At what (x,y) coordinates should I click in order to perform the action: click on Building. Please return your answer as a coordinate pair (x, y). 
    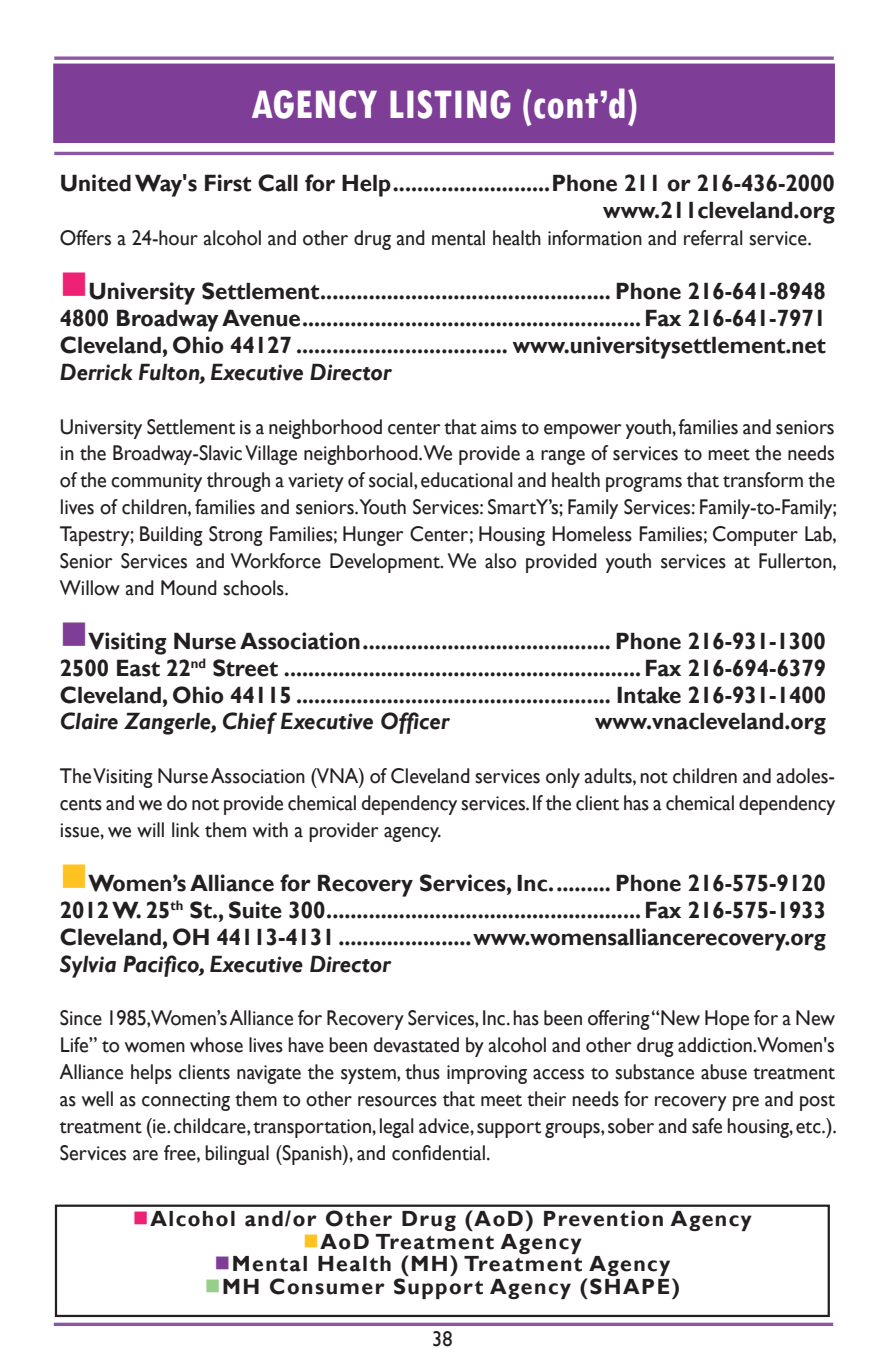
    Looking at the image, I should click on (171, 536).
